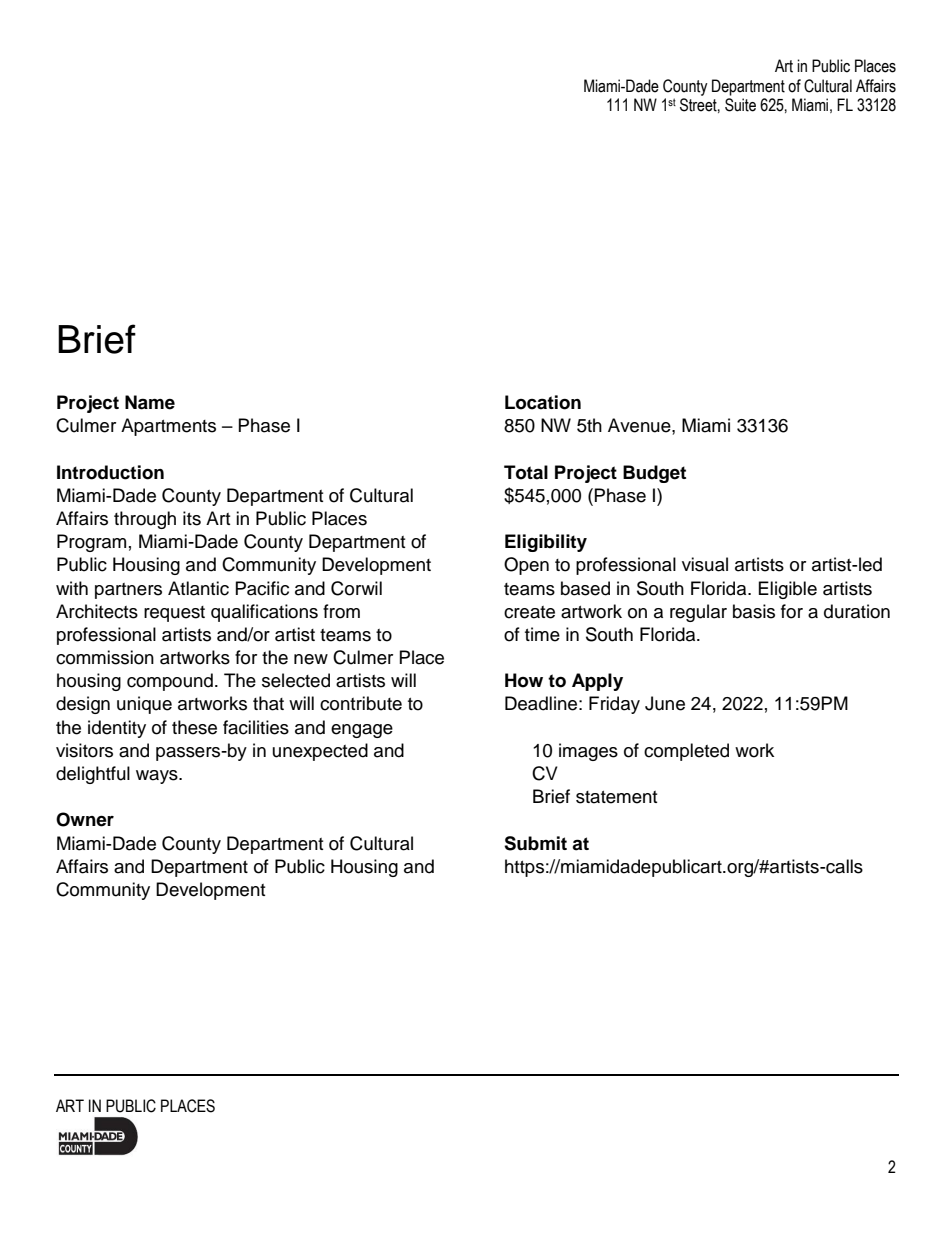 This screenshot has width=952, height=1233. What do you see at coordinates (535, 843) in the screenshot?
I see `Submit` at bounding box center [535, 843].
